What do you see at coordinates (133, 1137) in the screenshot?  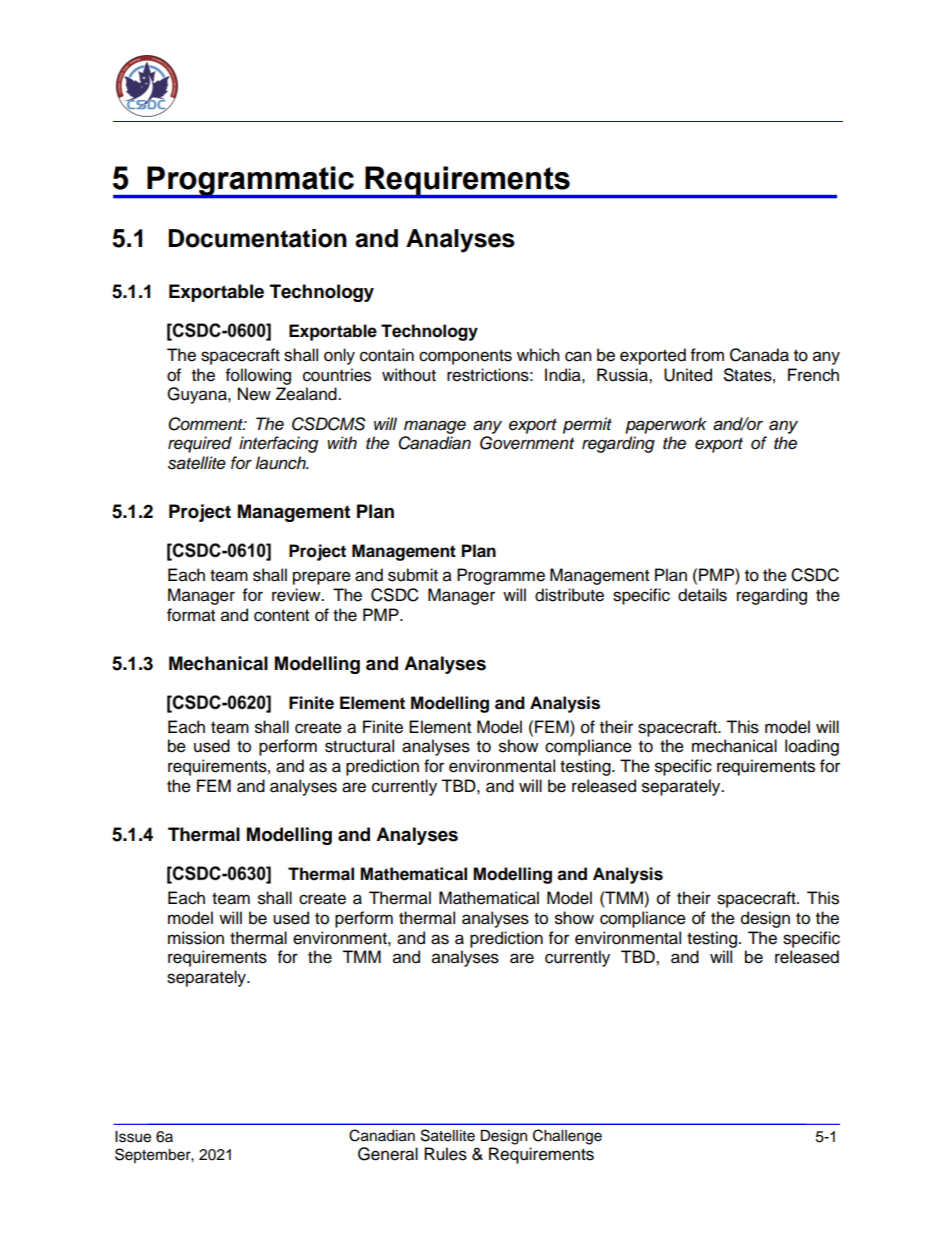 I see `Issue` at bounding box center [133, 1137].
